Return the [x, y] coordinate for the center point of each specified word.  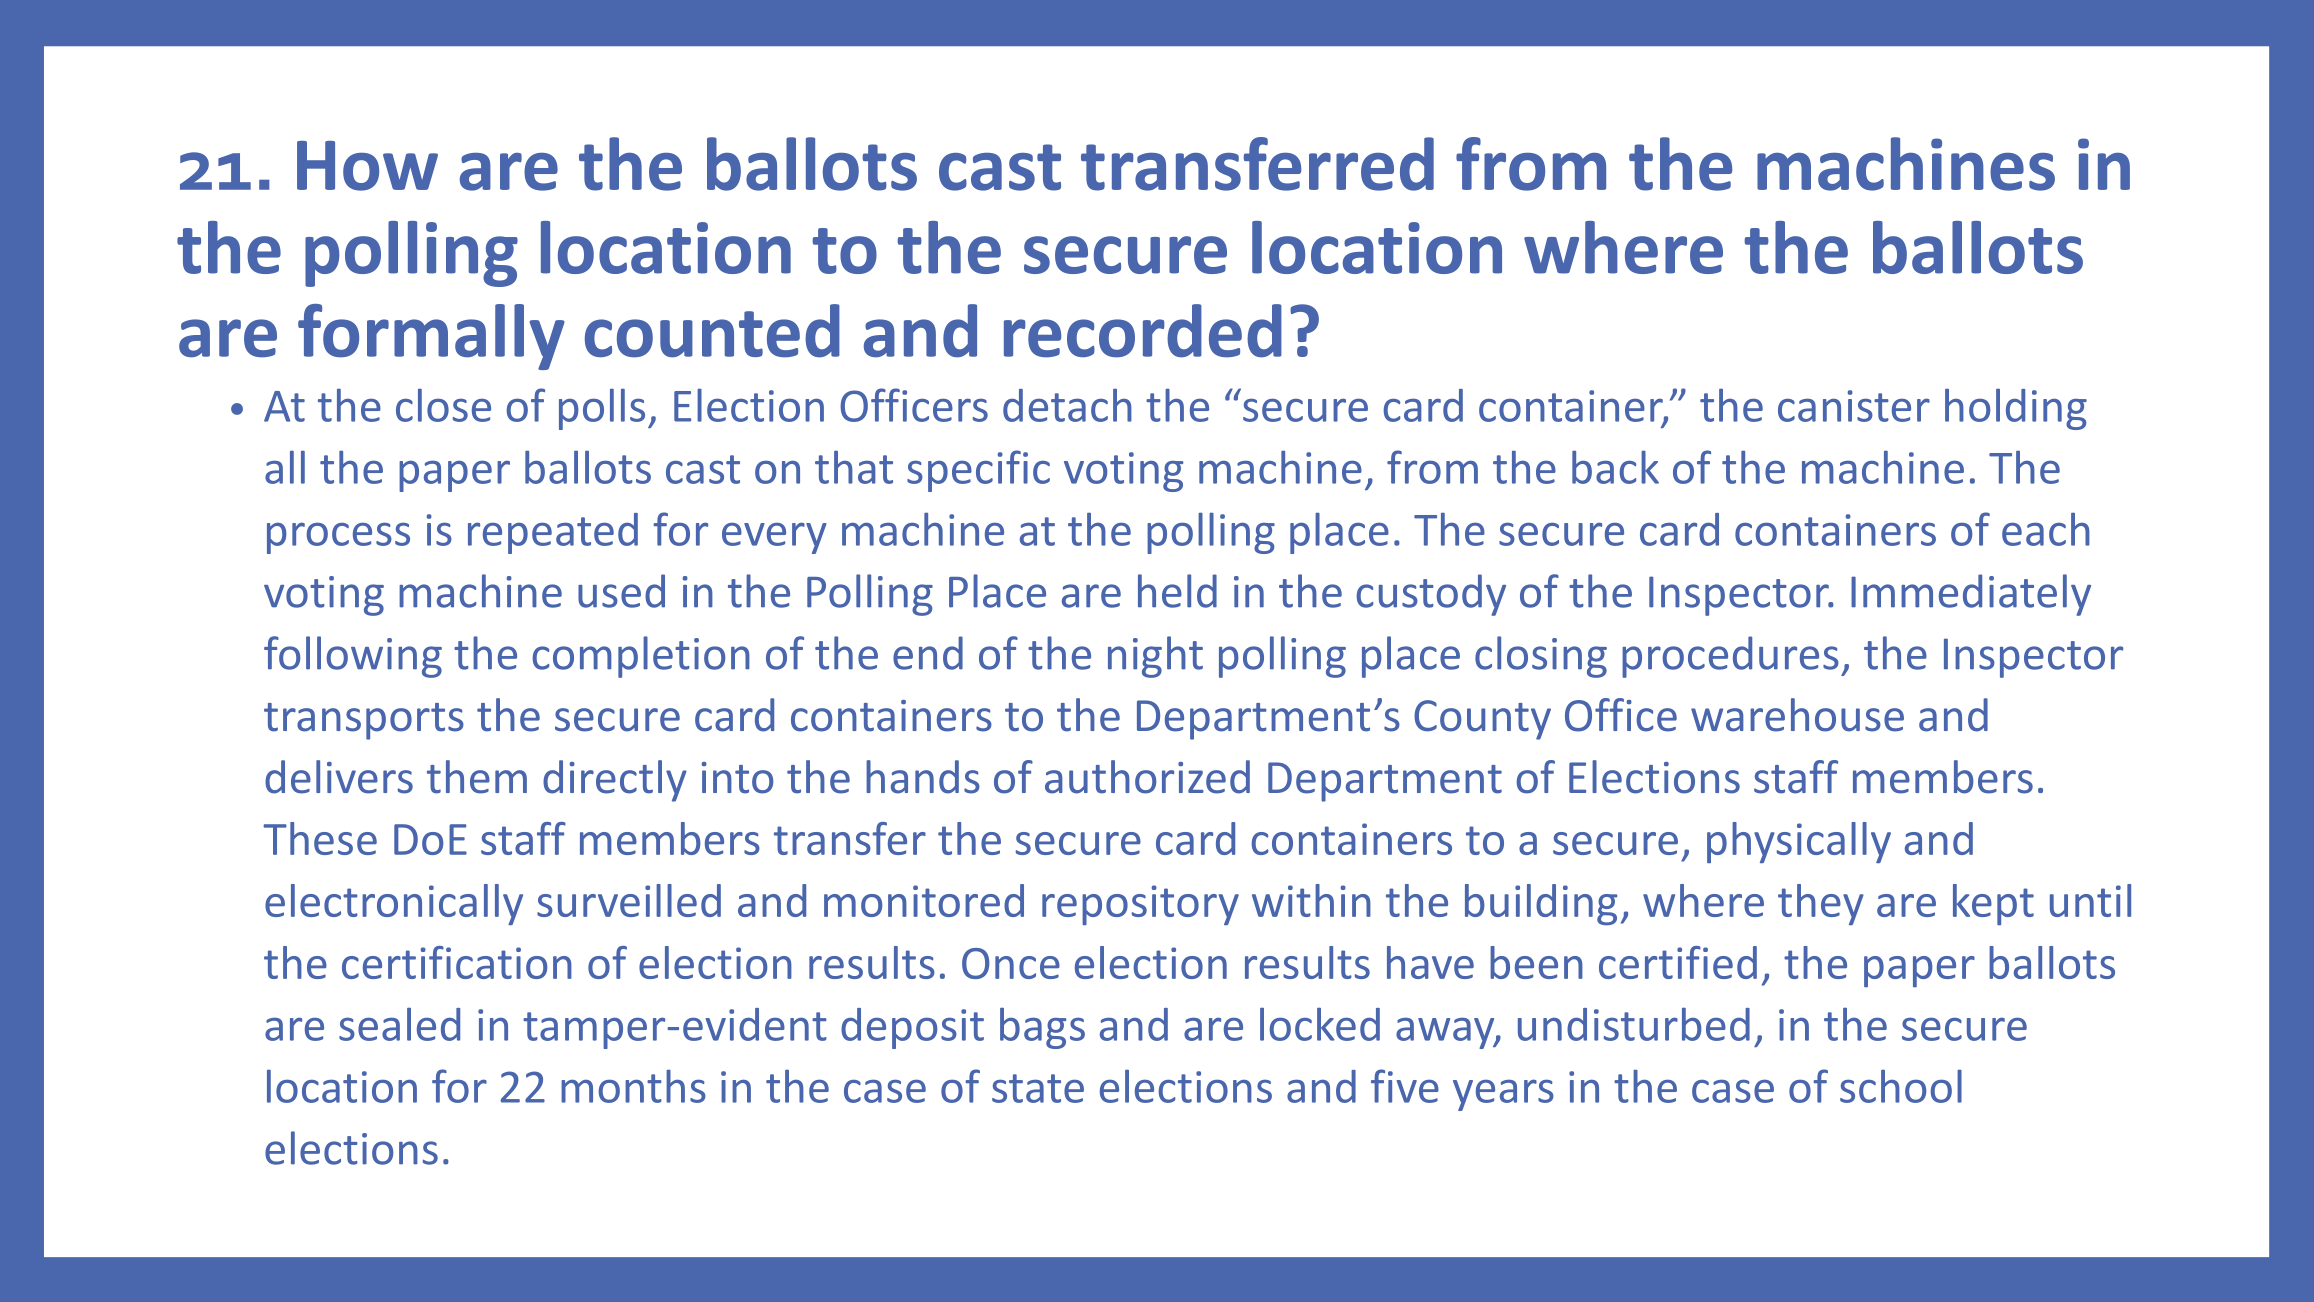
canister [1854, 406]
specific [978, 471]
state [1038, 1088]
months [633, 1086]
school [1901, 1086]
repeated [553, 533]
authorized [1147, 777]
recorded [1143, 331]
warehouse [1797, 715]
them [477, 777]
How [367, 166]
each [2046, 529]
